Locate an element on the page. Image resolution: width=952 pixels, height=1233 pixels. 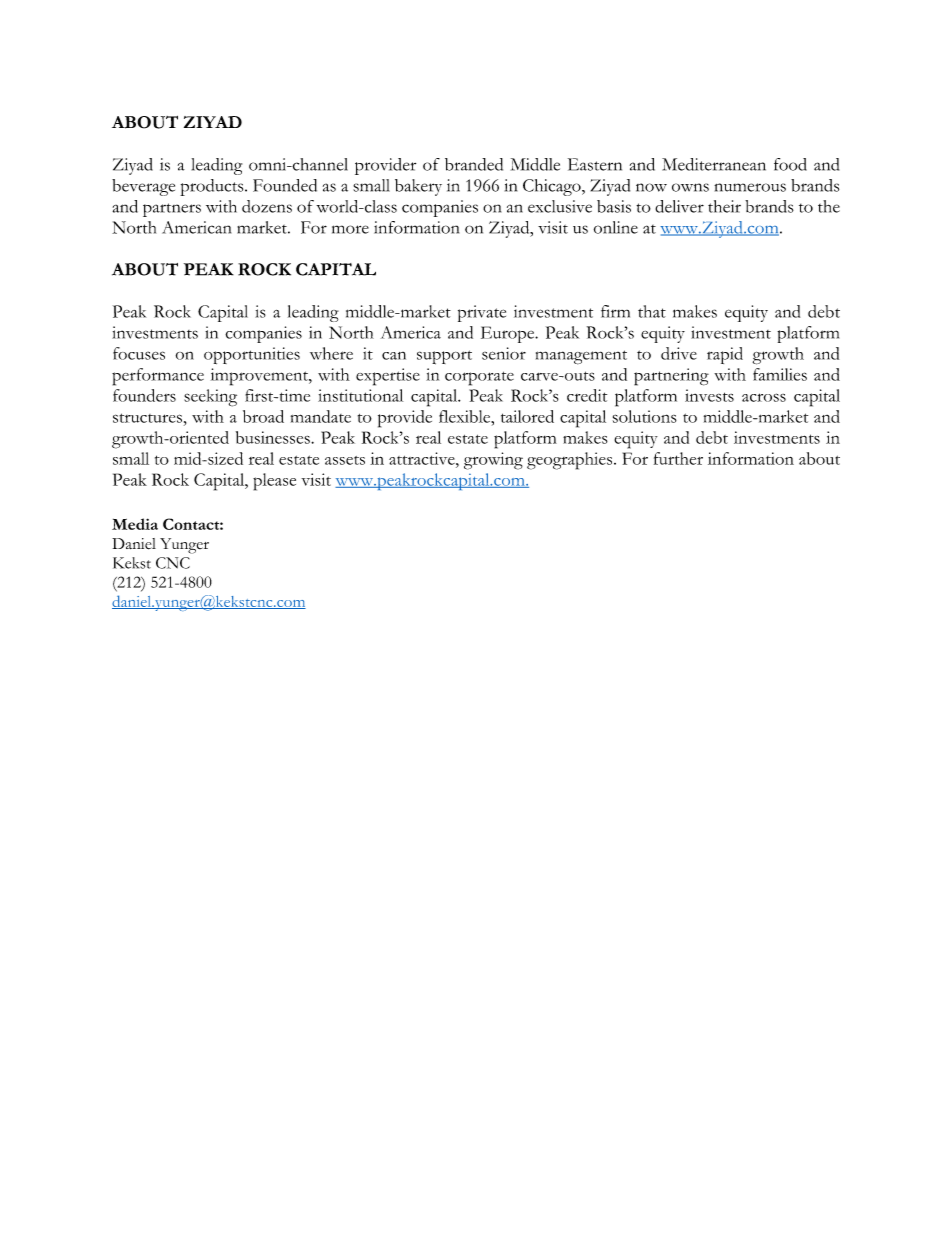
opportunities is located at coordinates (252, 355).
